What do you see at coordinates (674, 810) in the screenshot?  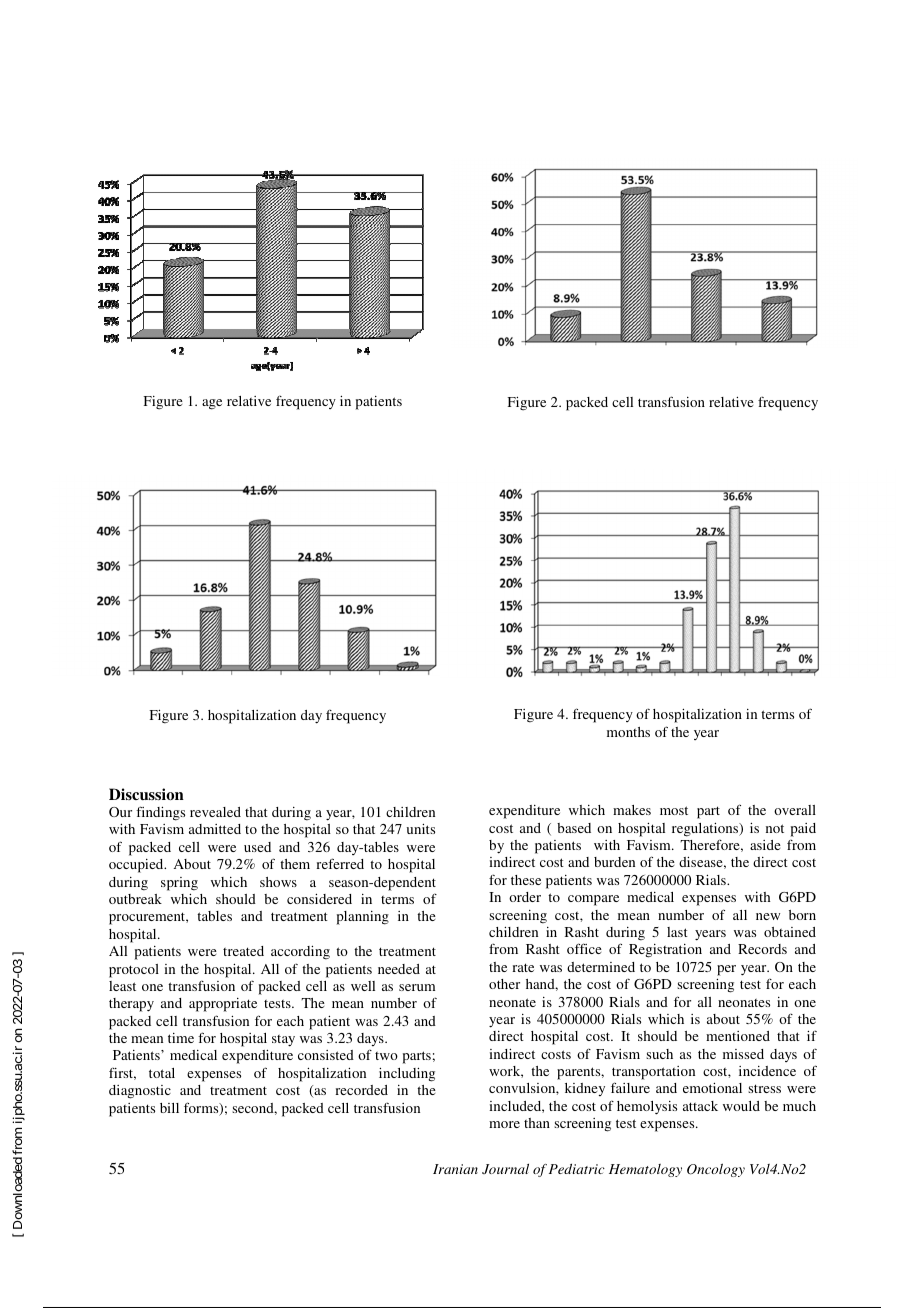 I see `most` at bounding box center [674, 810].
